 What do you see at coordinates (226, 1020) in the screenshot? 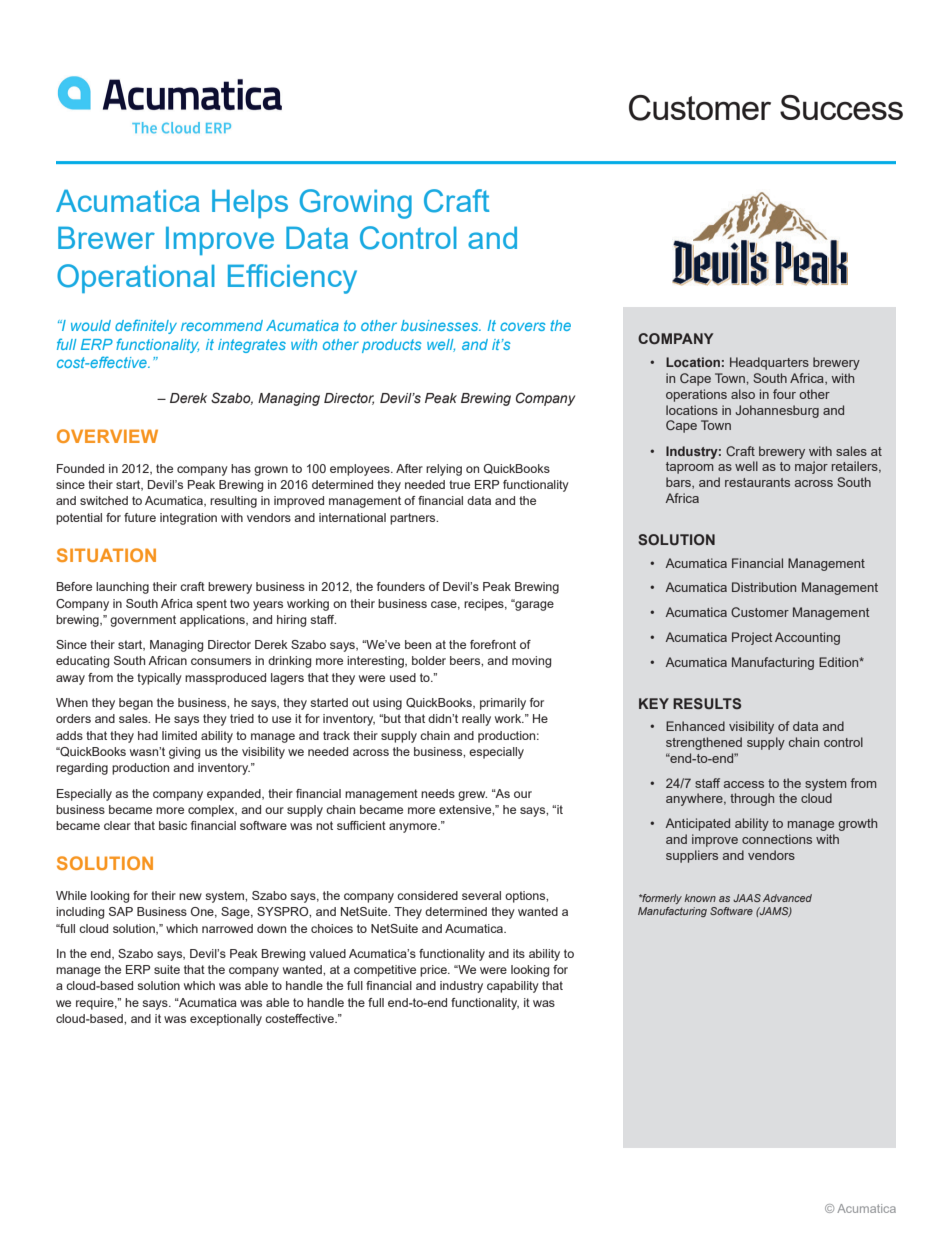
I see `exceptionally` at bounding box center [226, 1020].
